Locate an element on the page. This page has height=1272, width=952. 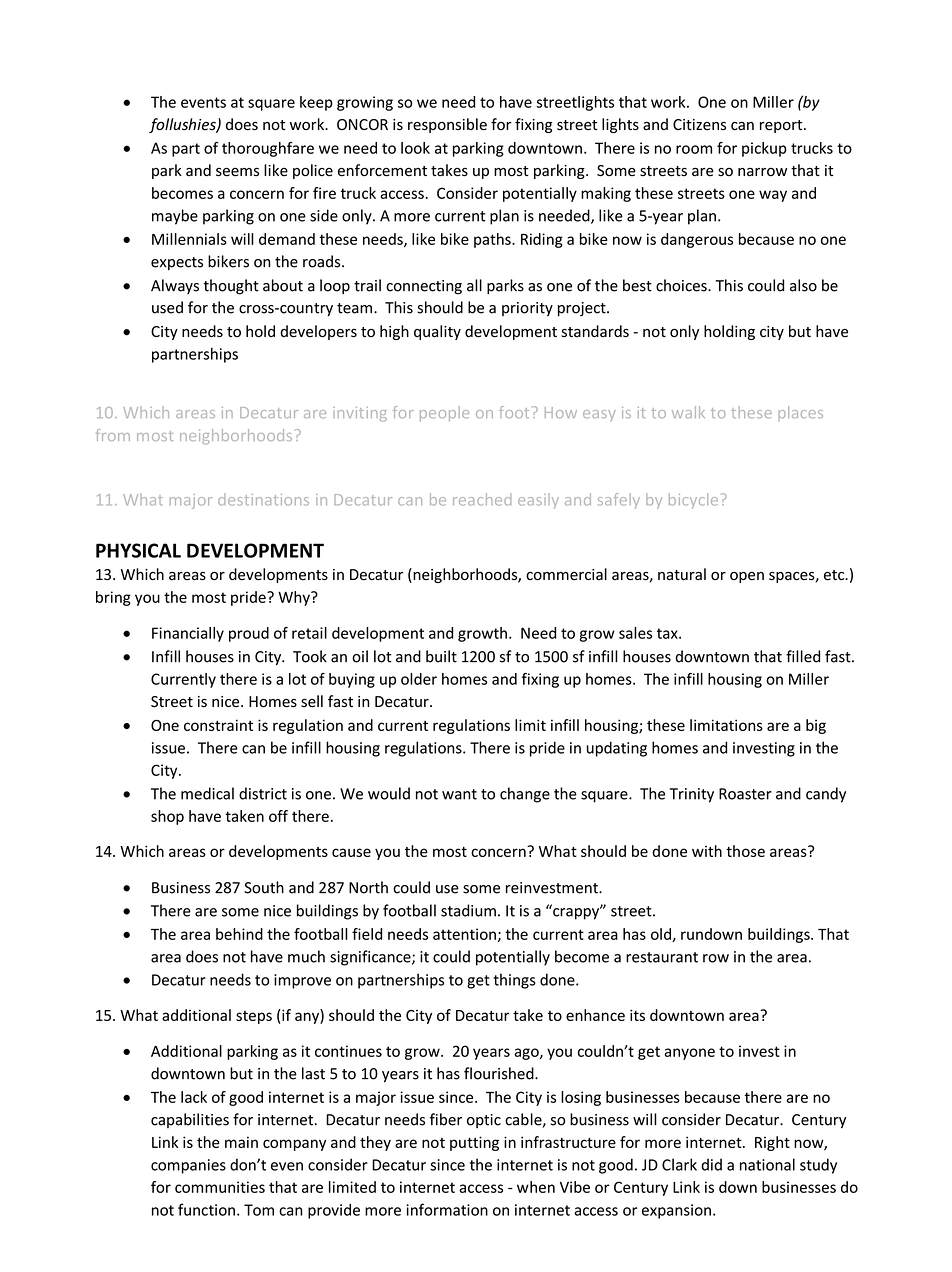
those is located at coordinates (745, 851).
